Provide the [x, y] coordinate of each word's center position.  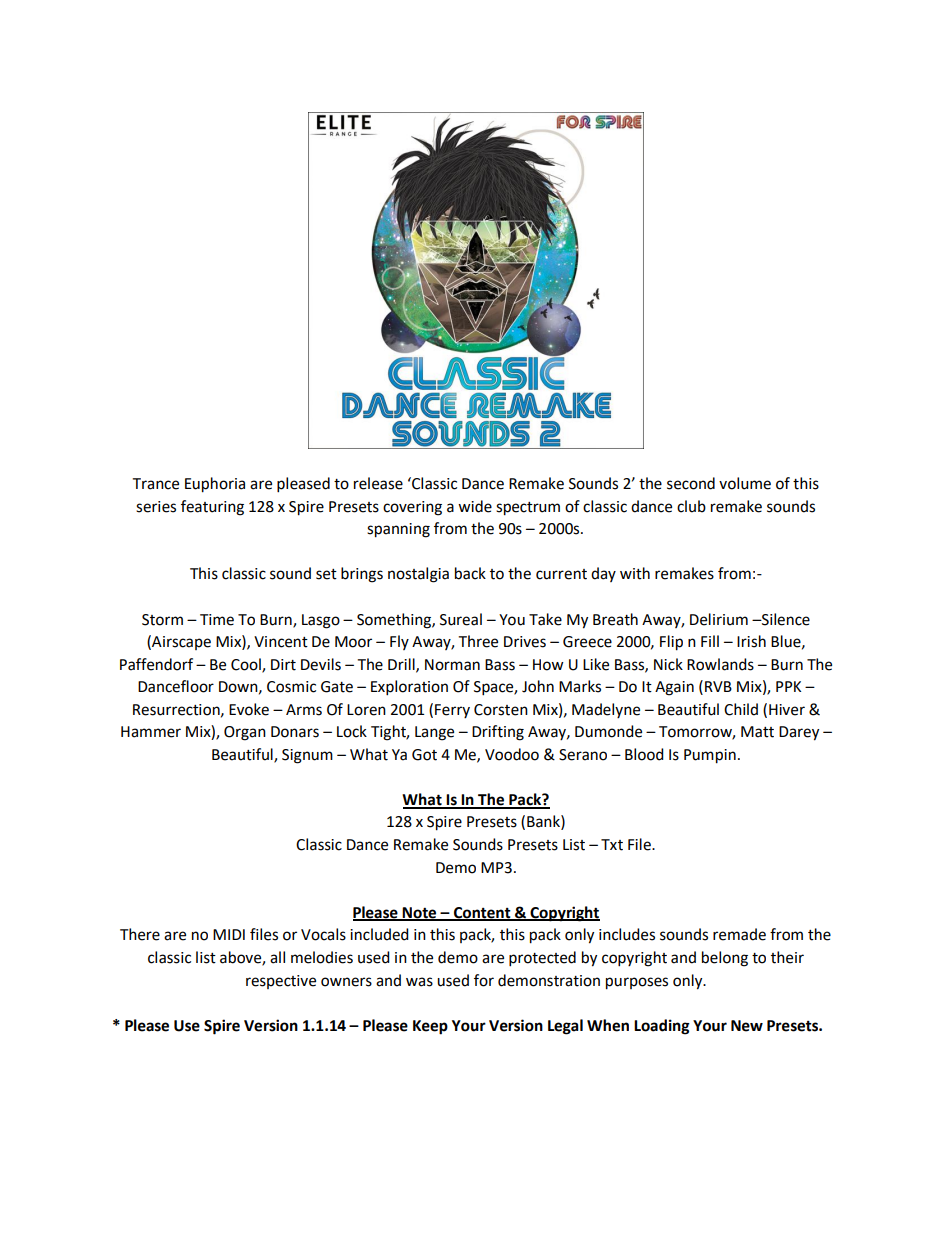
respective [281, 982]
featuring [212, 508]
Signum [307, 756]
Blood [644, 754]
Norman [452, 665]
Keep [430, 1027]
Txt [612, 845]
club [691, 506]
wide [475, 506]
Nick [668, 664]
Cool [247, 665]
